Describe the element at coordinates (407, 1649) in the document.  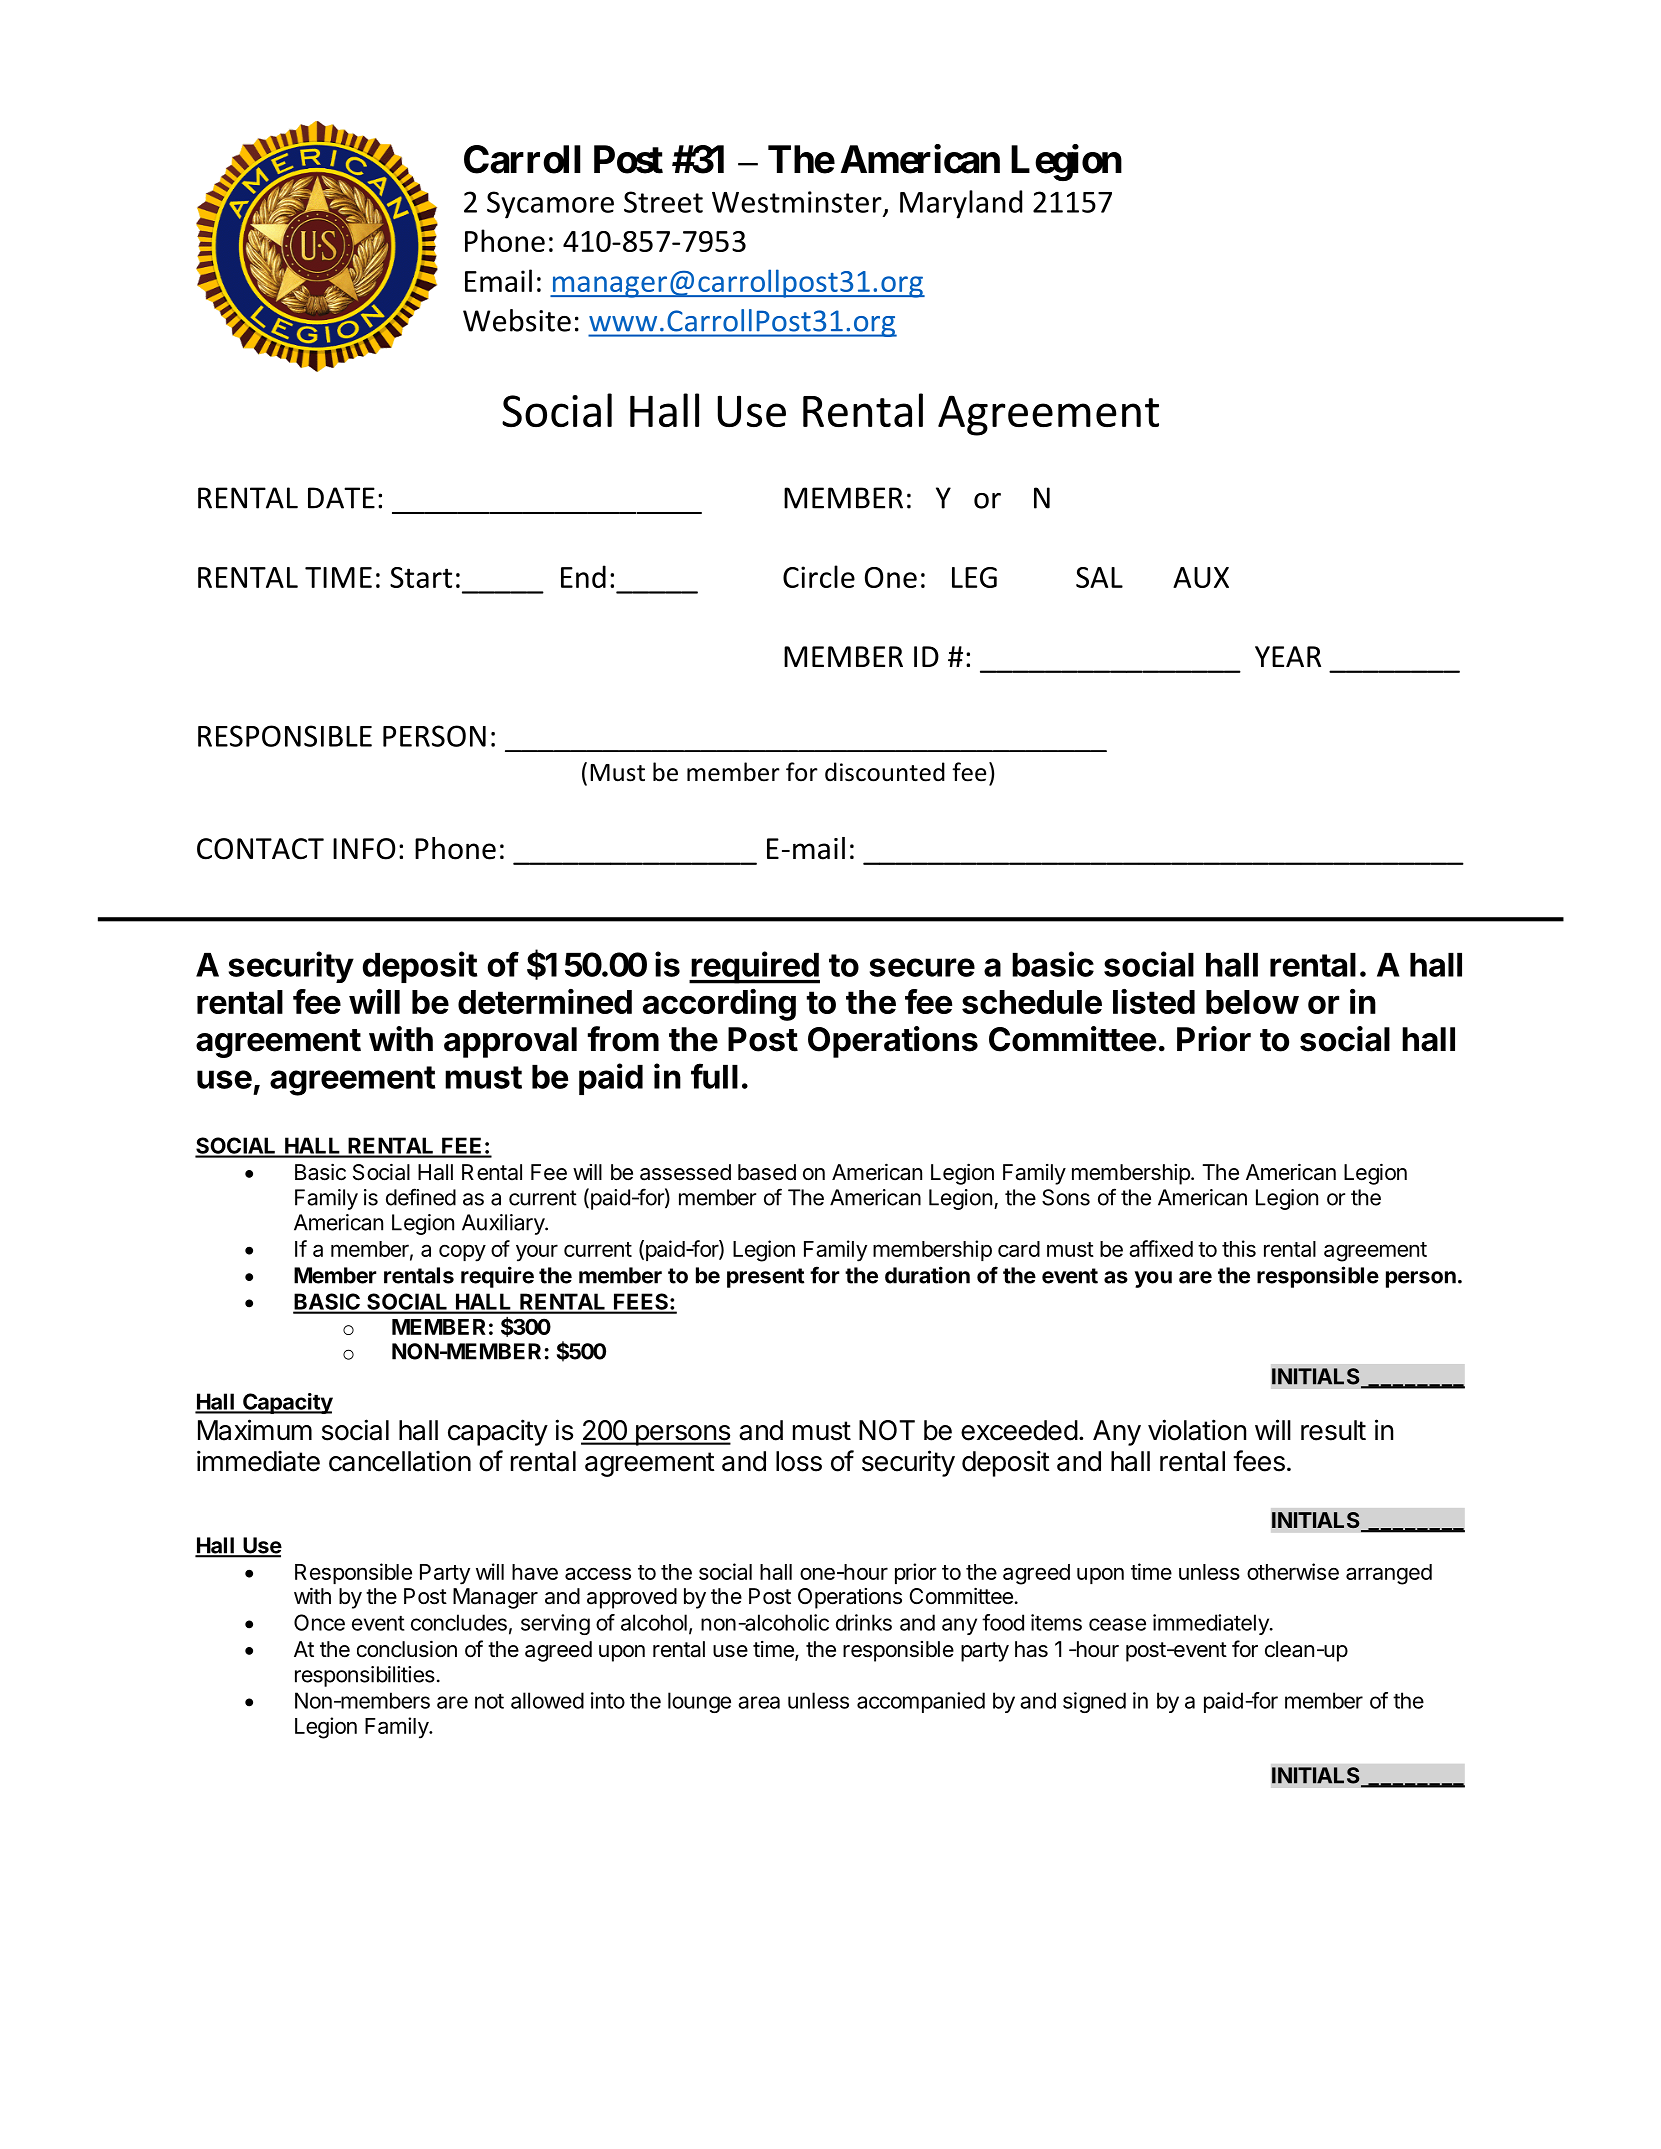
I see `conclusion` at that location.
